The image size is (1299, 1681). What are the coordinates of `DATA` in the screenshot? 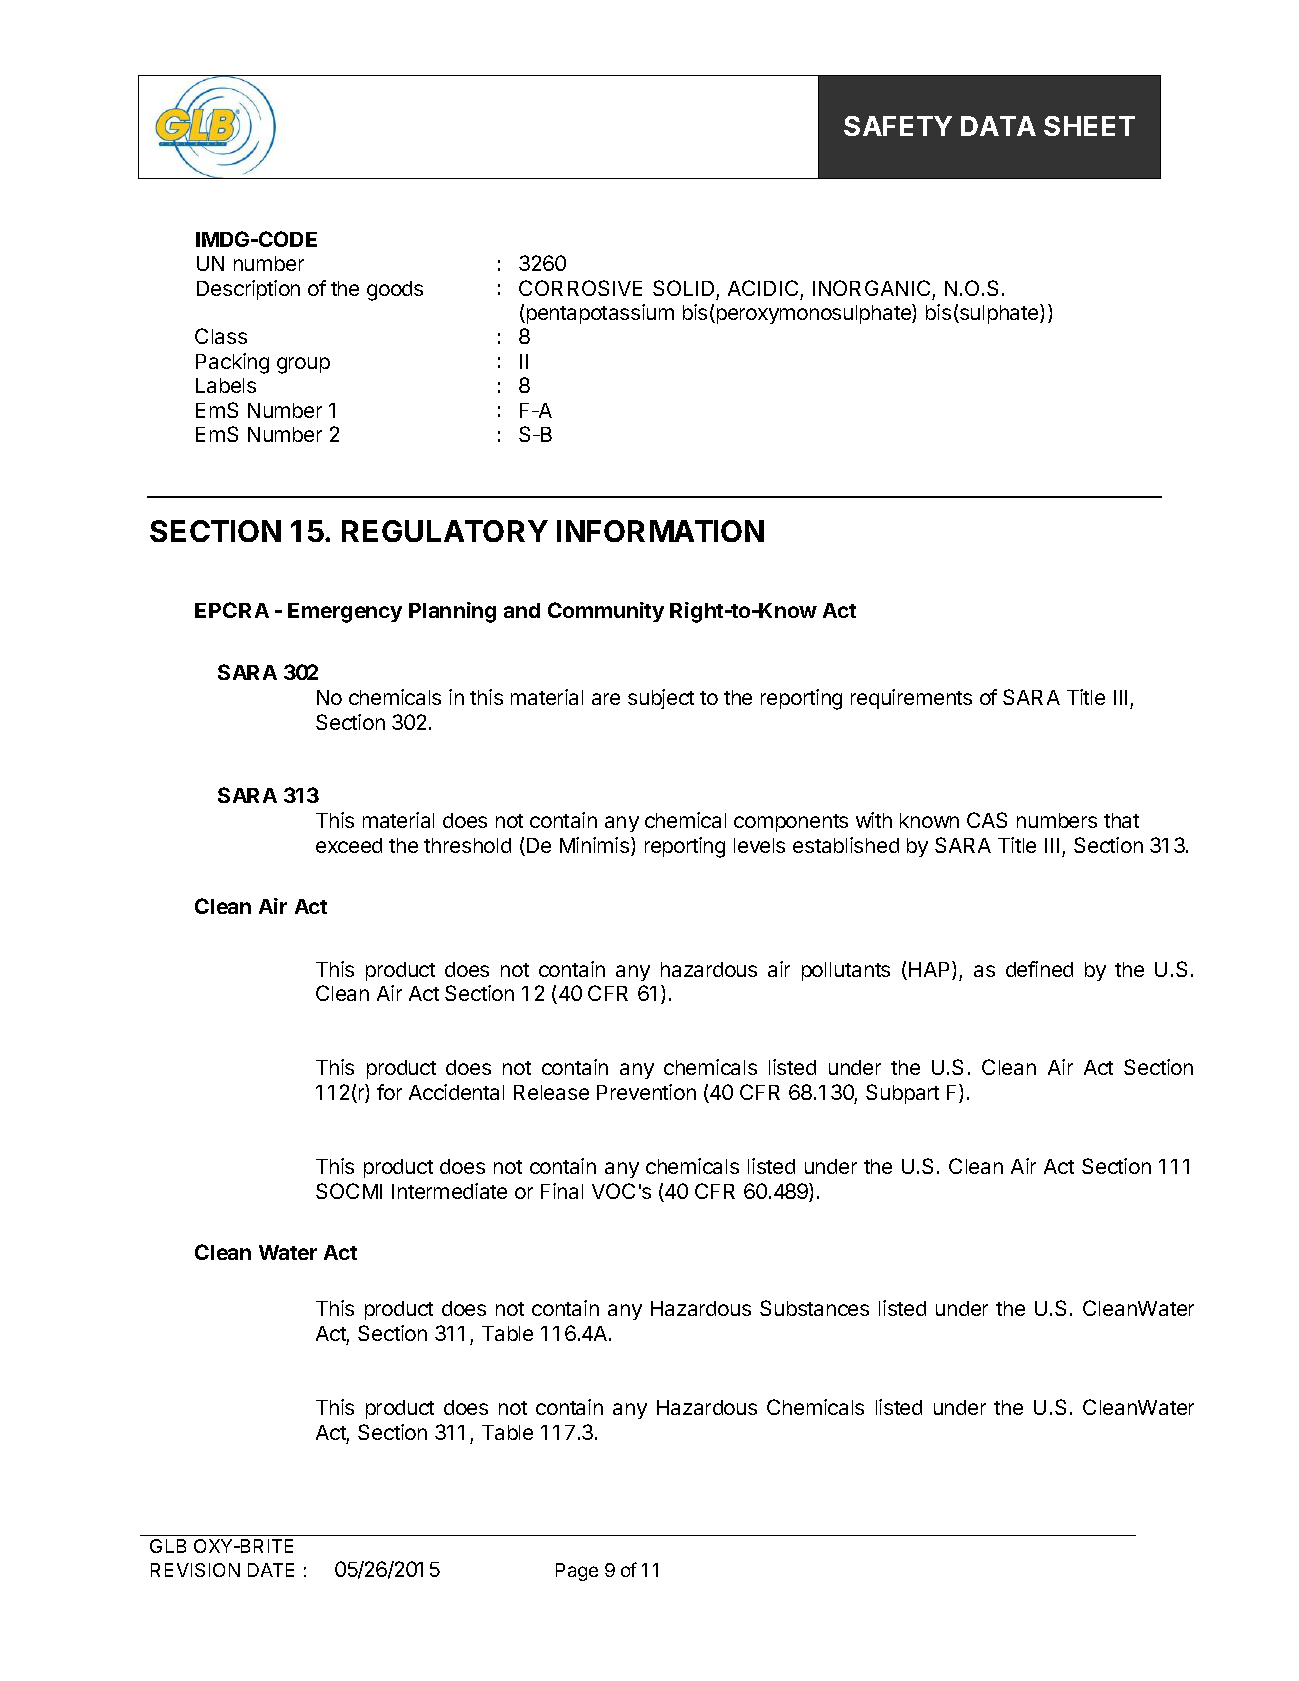 It's located at (998, 126).
